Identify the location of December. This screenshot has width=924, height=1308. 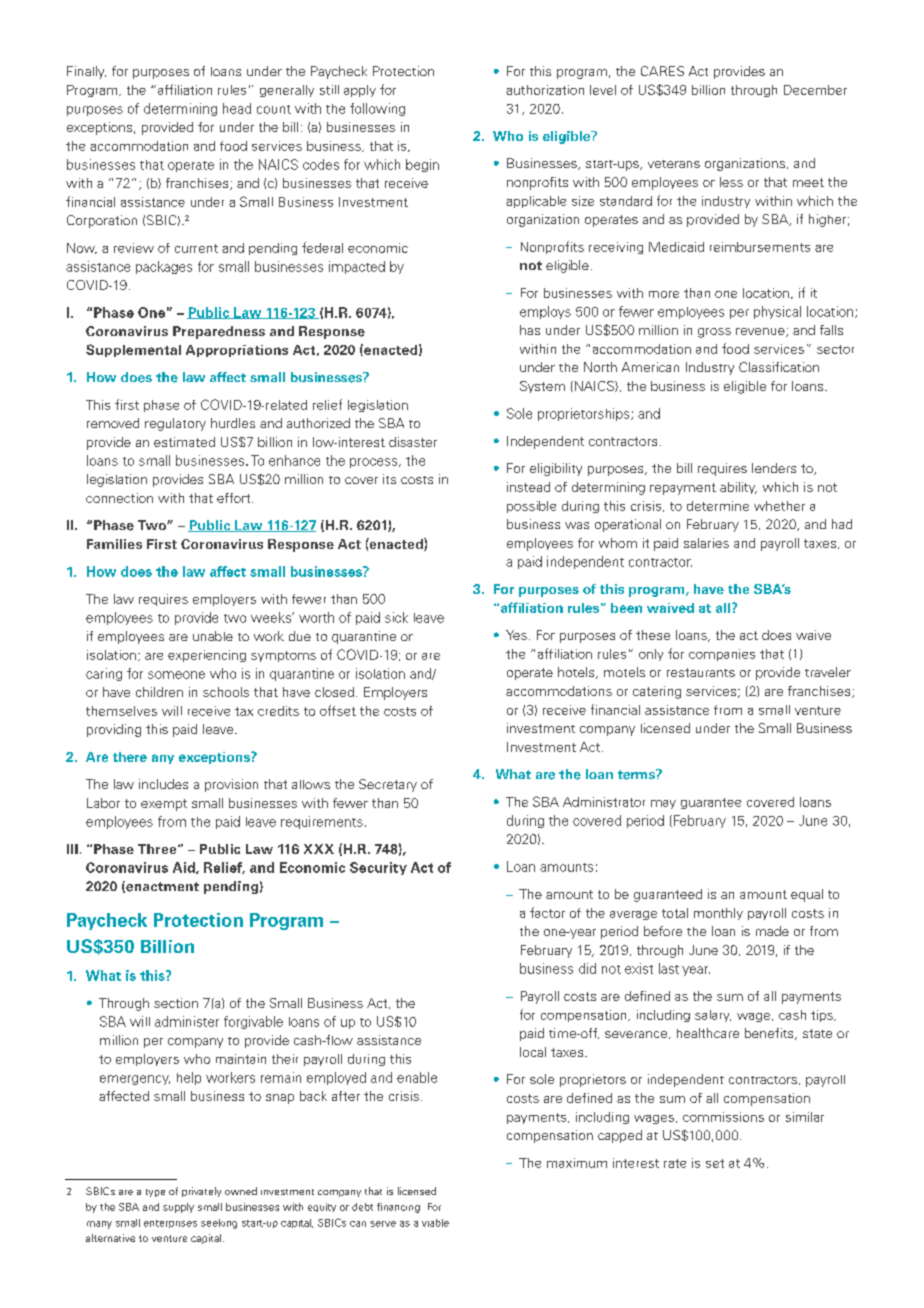
(815, 90).
